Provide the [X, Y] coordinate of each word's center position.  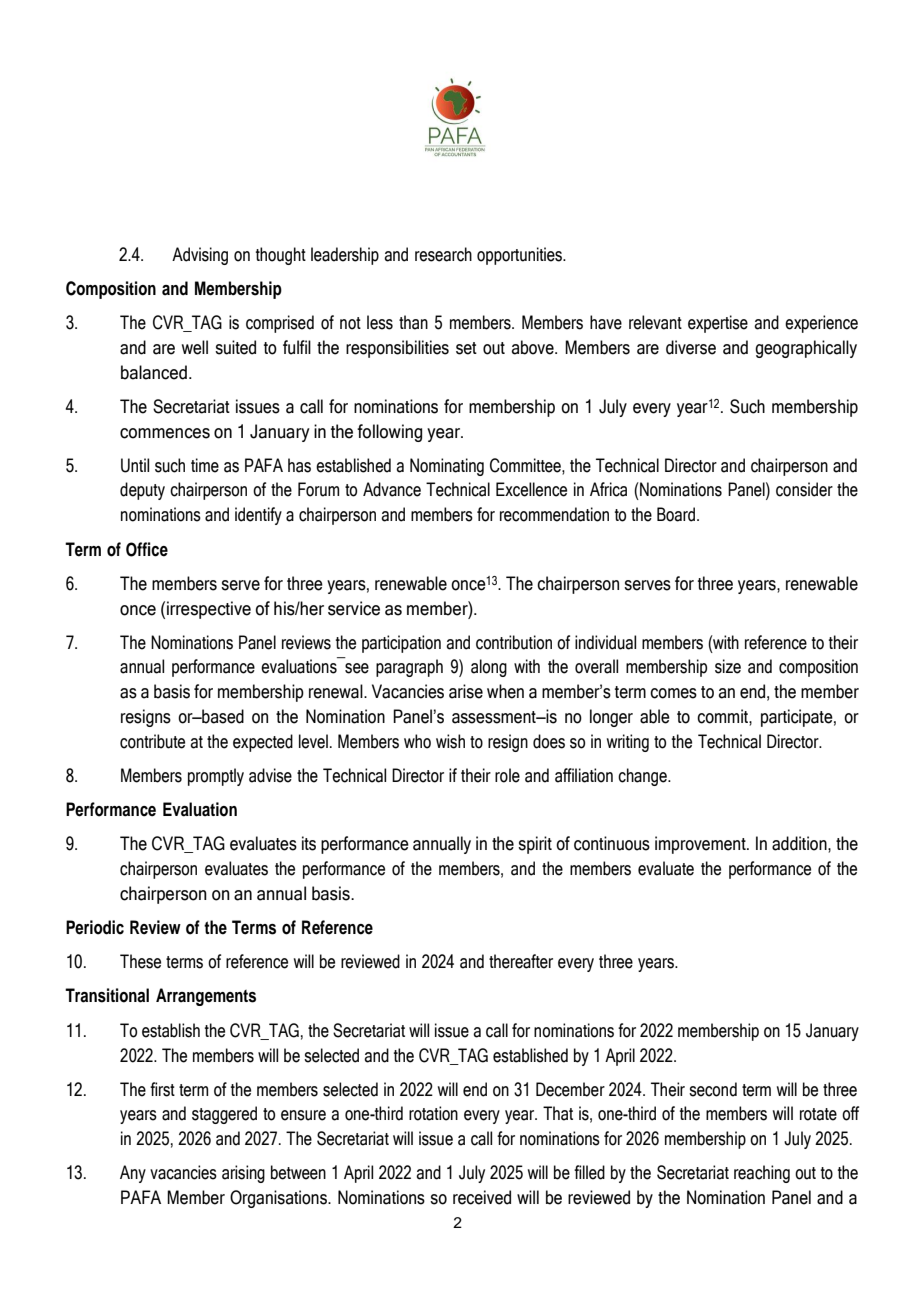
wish [450, 741]
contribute [152, 741]
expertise [718, 324]
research [443, 254]
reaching [762, 1174]
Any [133, 1174]
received [482, 1197]
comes [673, 693]
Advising [200, 256]
